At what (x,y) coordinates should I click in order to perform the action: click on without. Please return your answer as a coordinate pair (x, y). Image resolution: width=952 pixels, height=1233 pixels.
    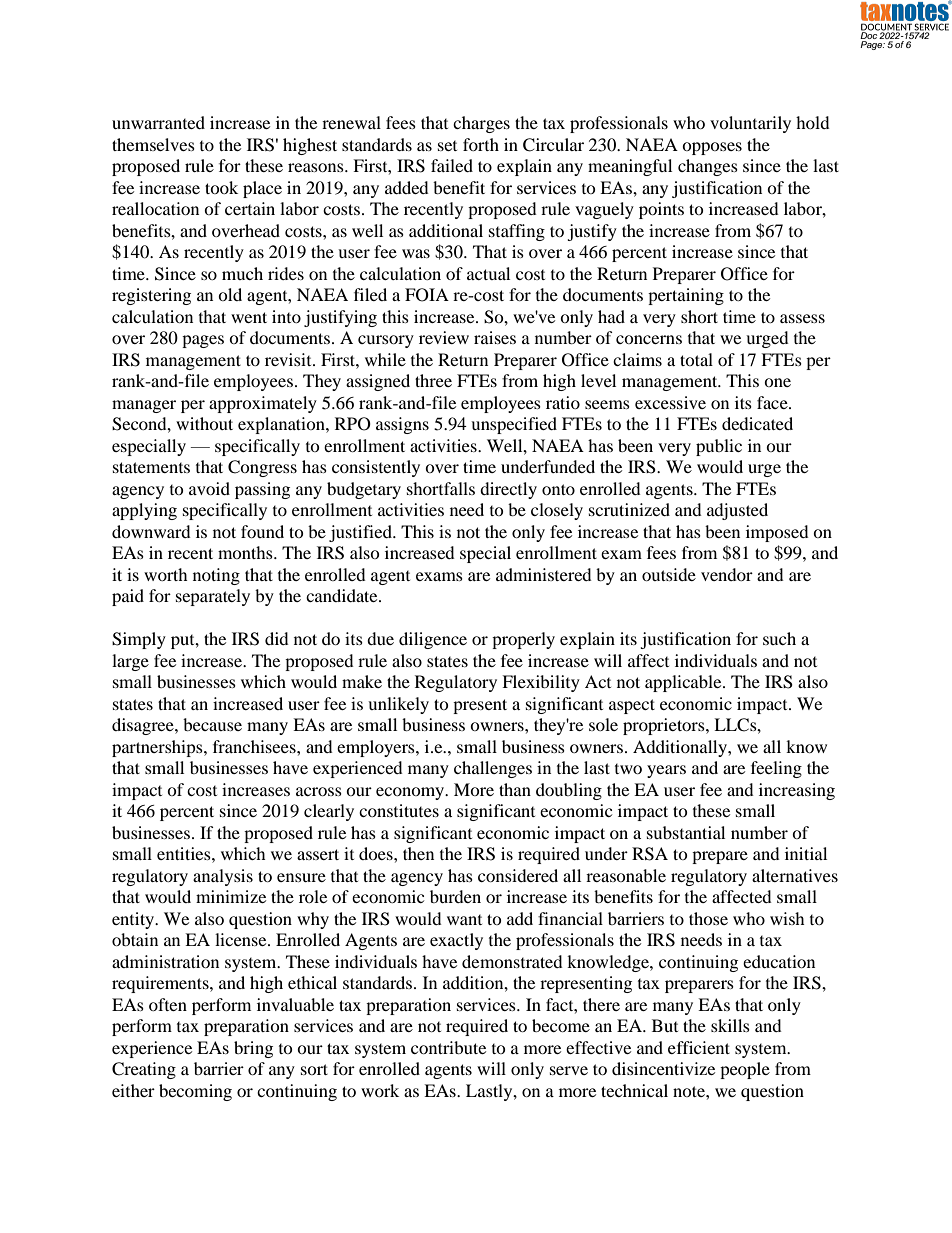
    Looking at the image, I should click on (204, 423).
